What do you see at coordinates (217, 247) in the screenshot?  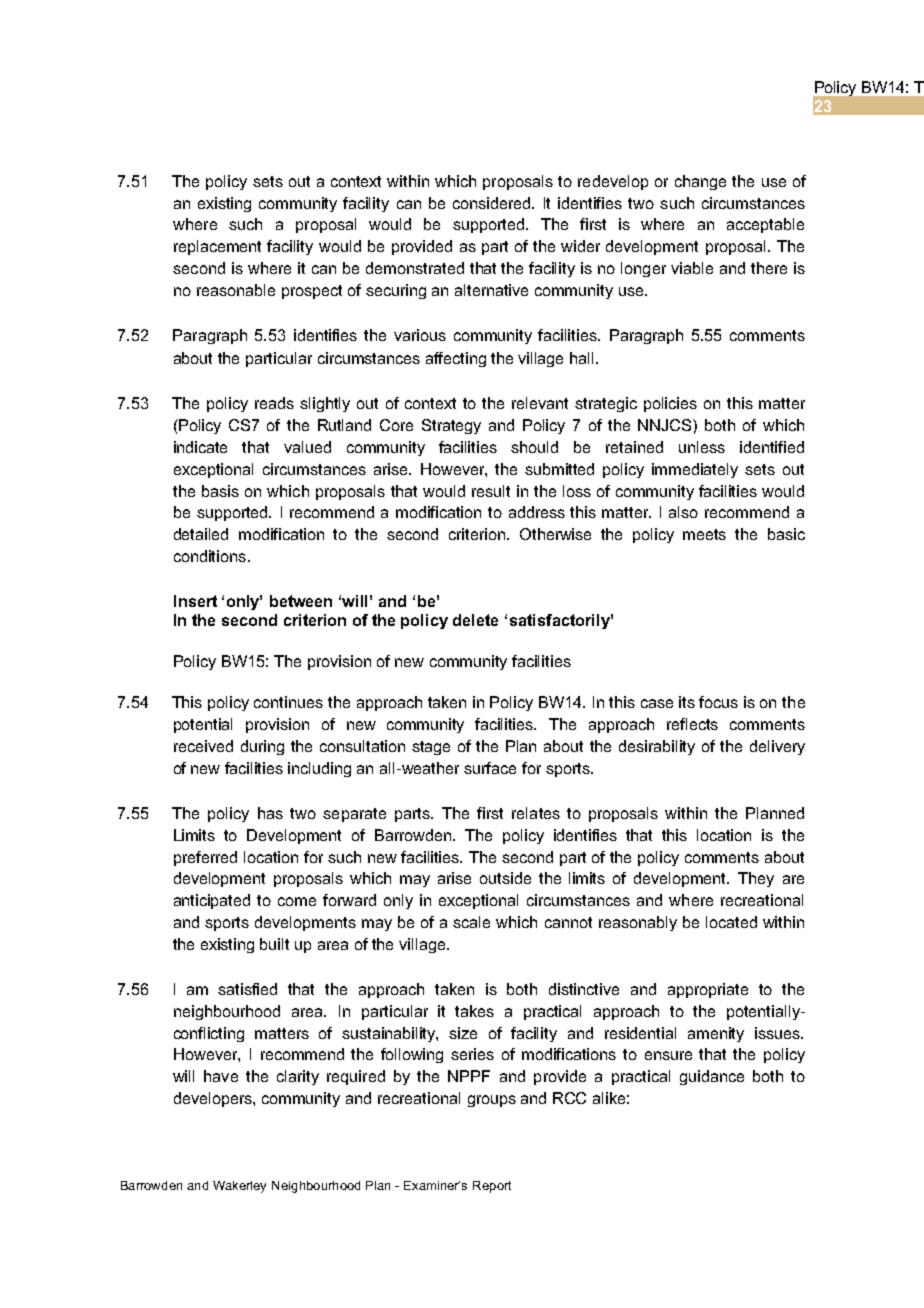 I see `replacement` at bounding box center [217, 247].
